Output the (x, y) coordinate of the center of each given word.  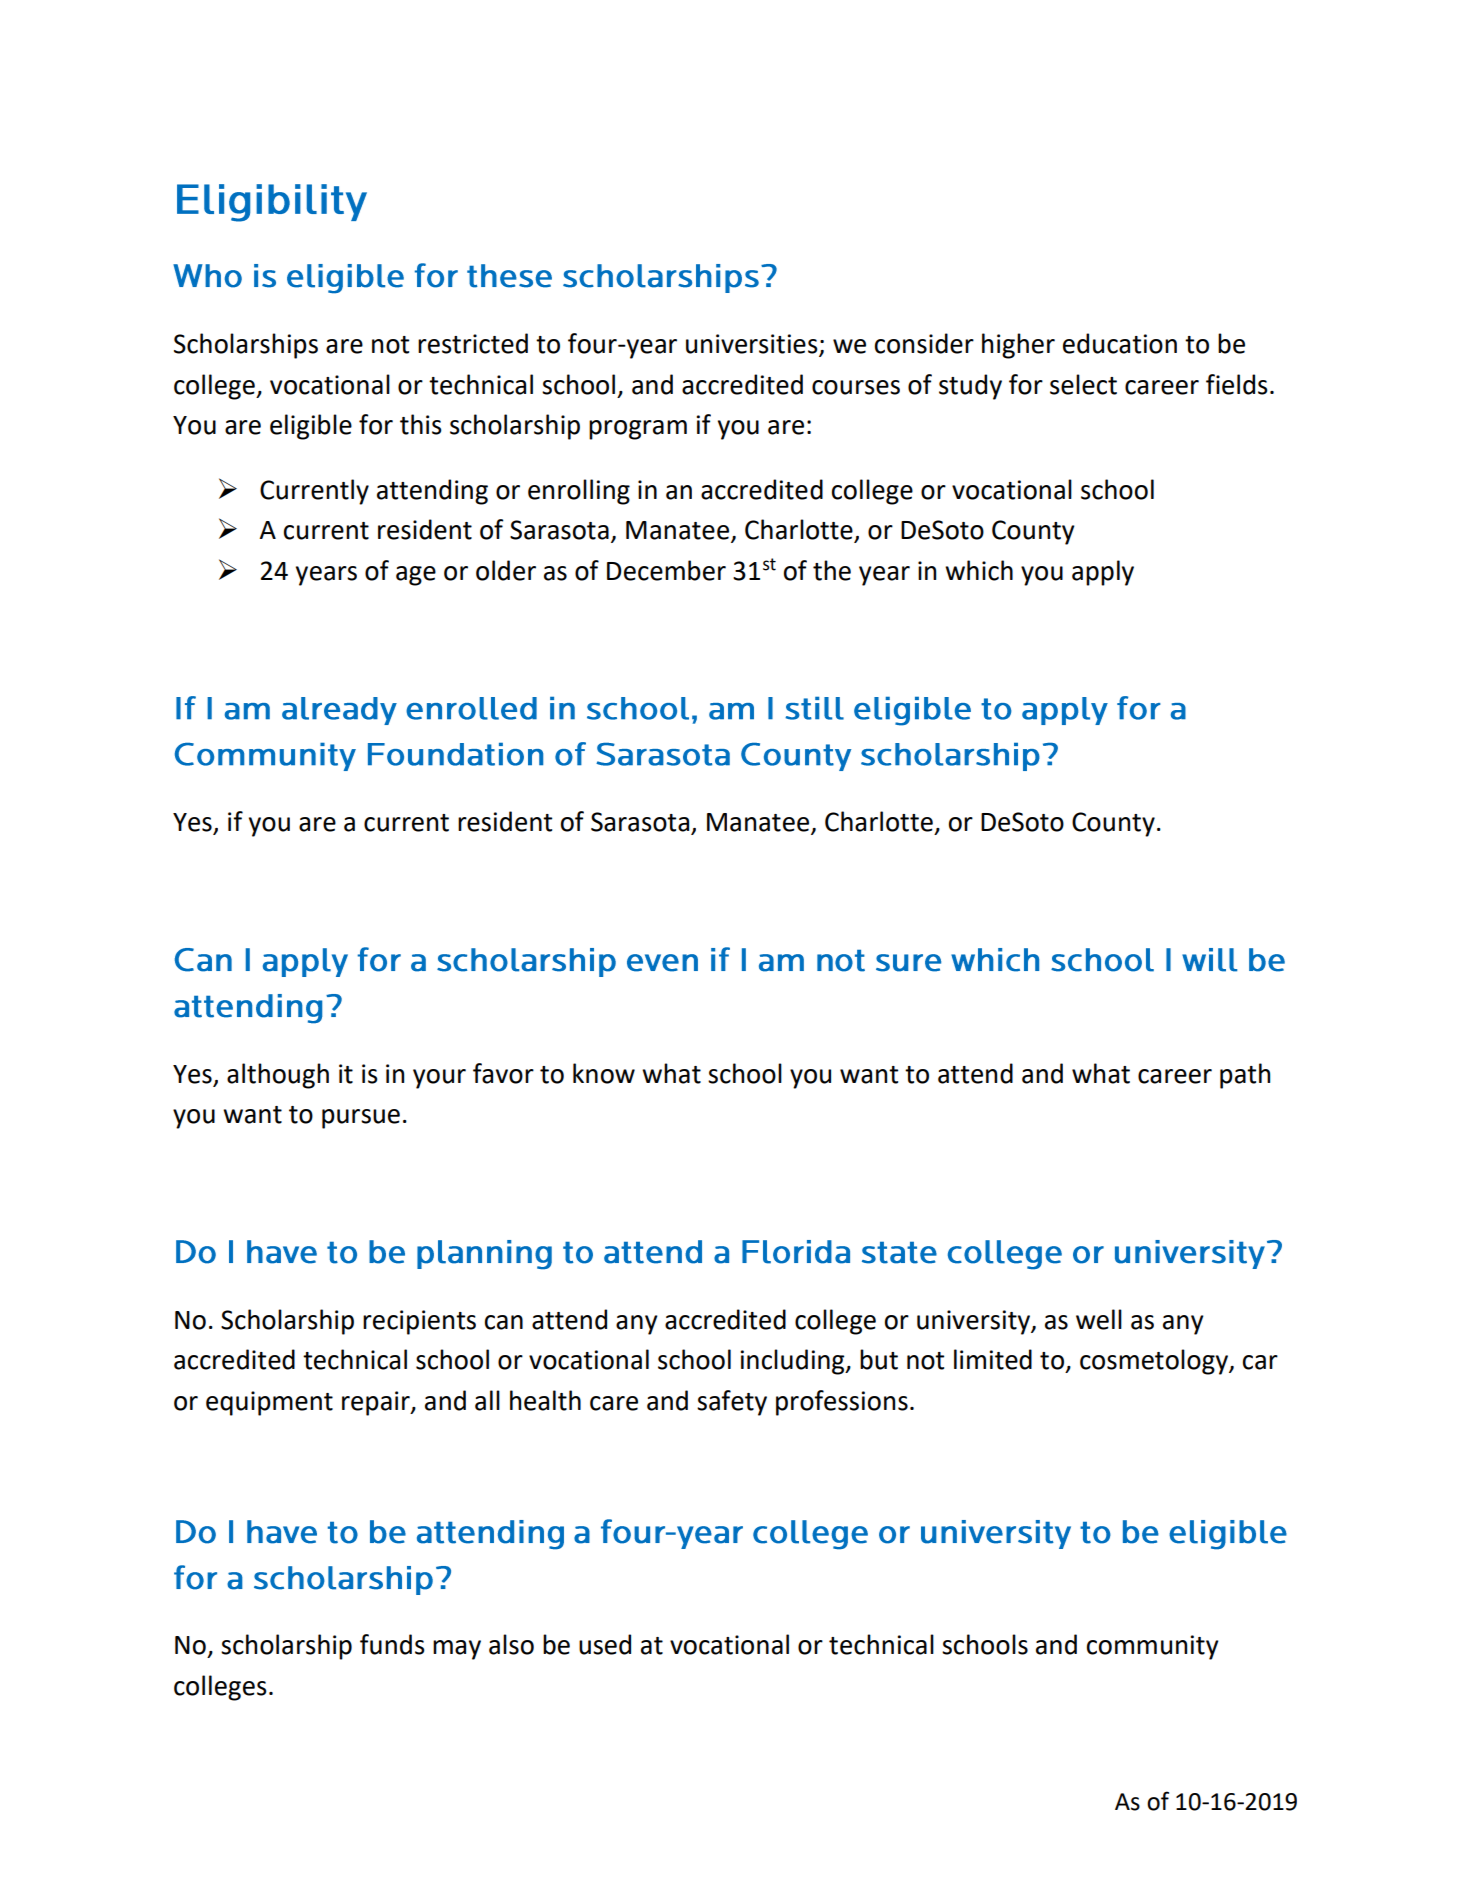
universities (753, 345)
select (1083, 384)
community (1153, 1647)
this (421, 424)
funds (392, 1644)
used (605, 1644)
